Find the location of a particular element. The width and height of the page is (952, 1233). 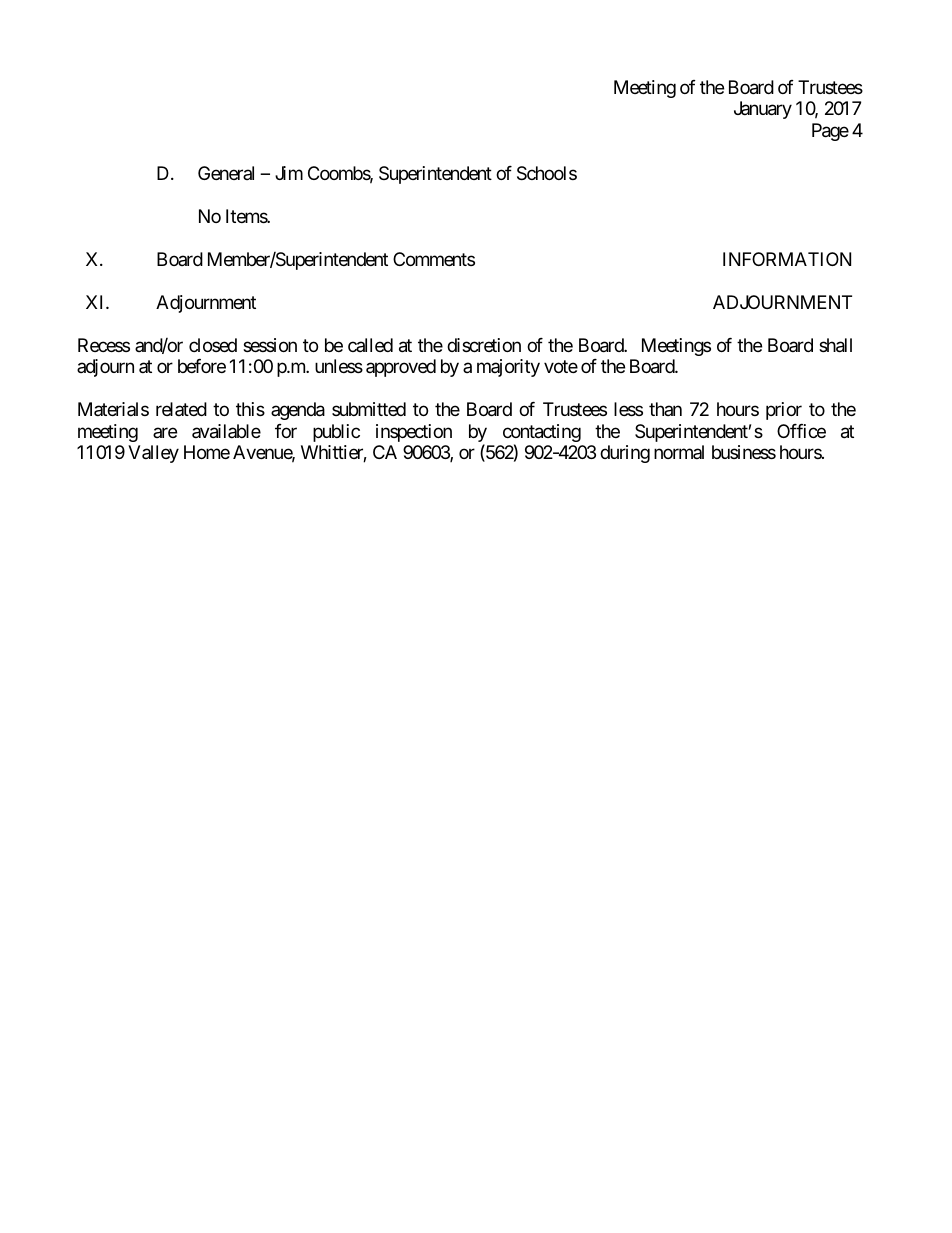

prior is located at coordinates (784, 411).
